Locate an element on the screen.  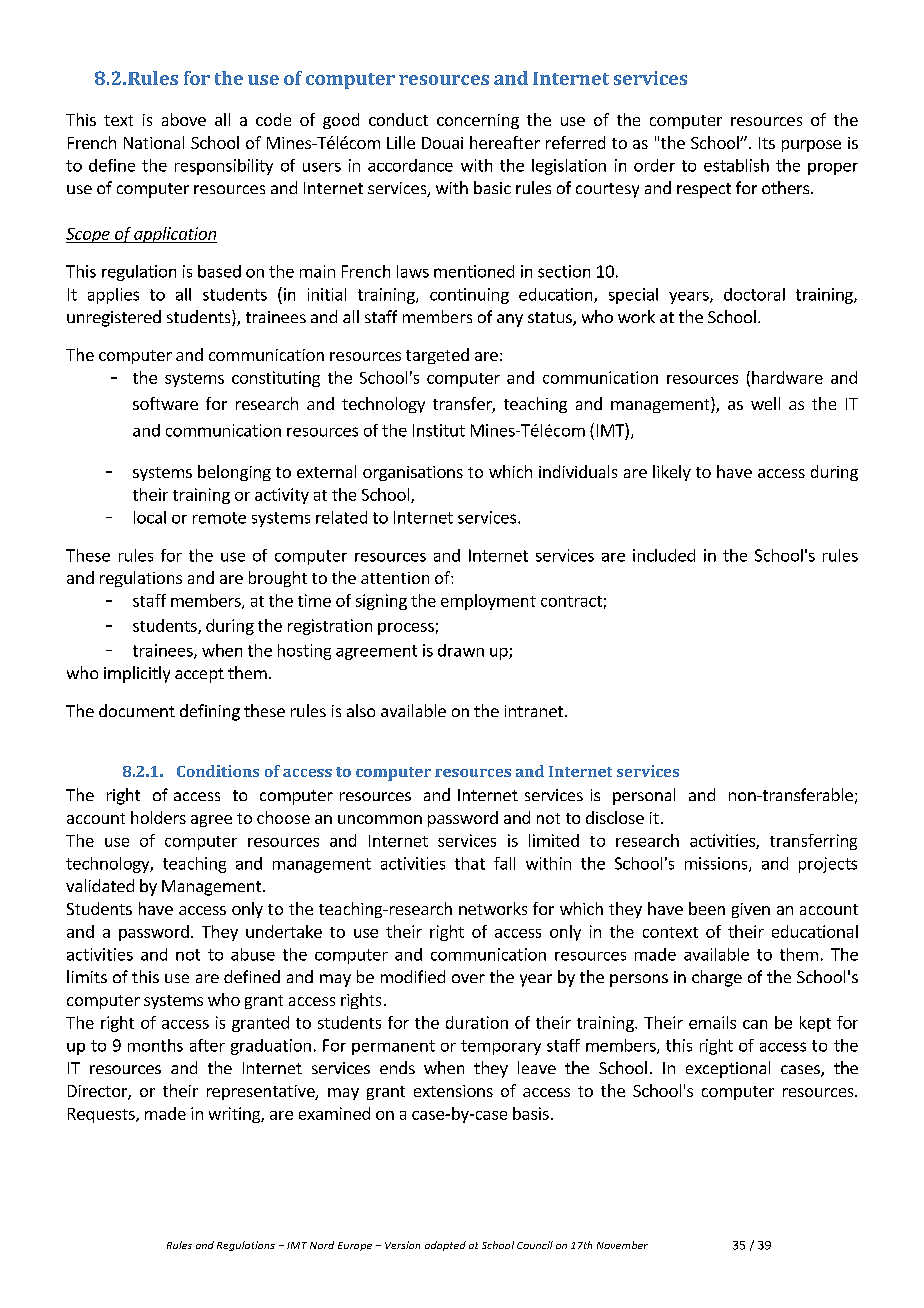
adopted is located at coordinates (445, 1246).
